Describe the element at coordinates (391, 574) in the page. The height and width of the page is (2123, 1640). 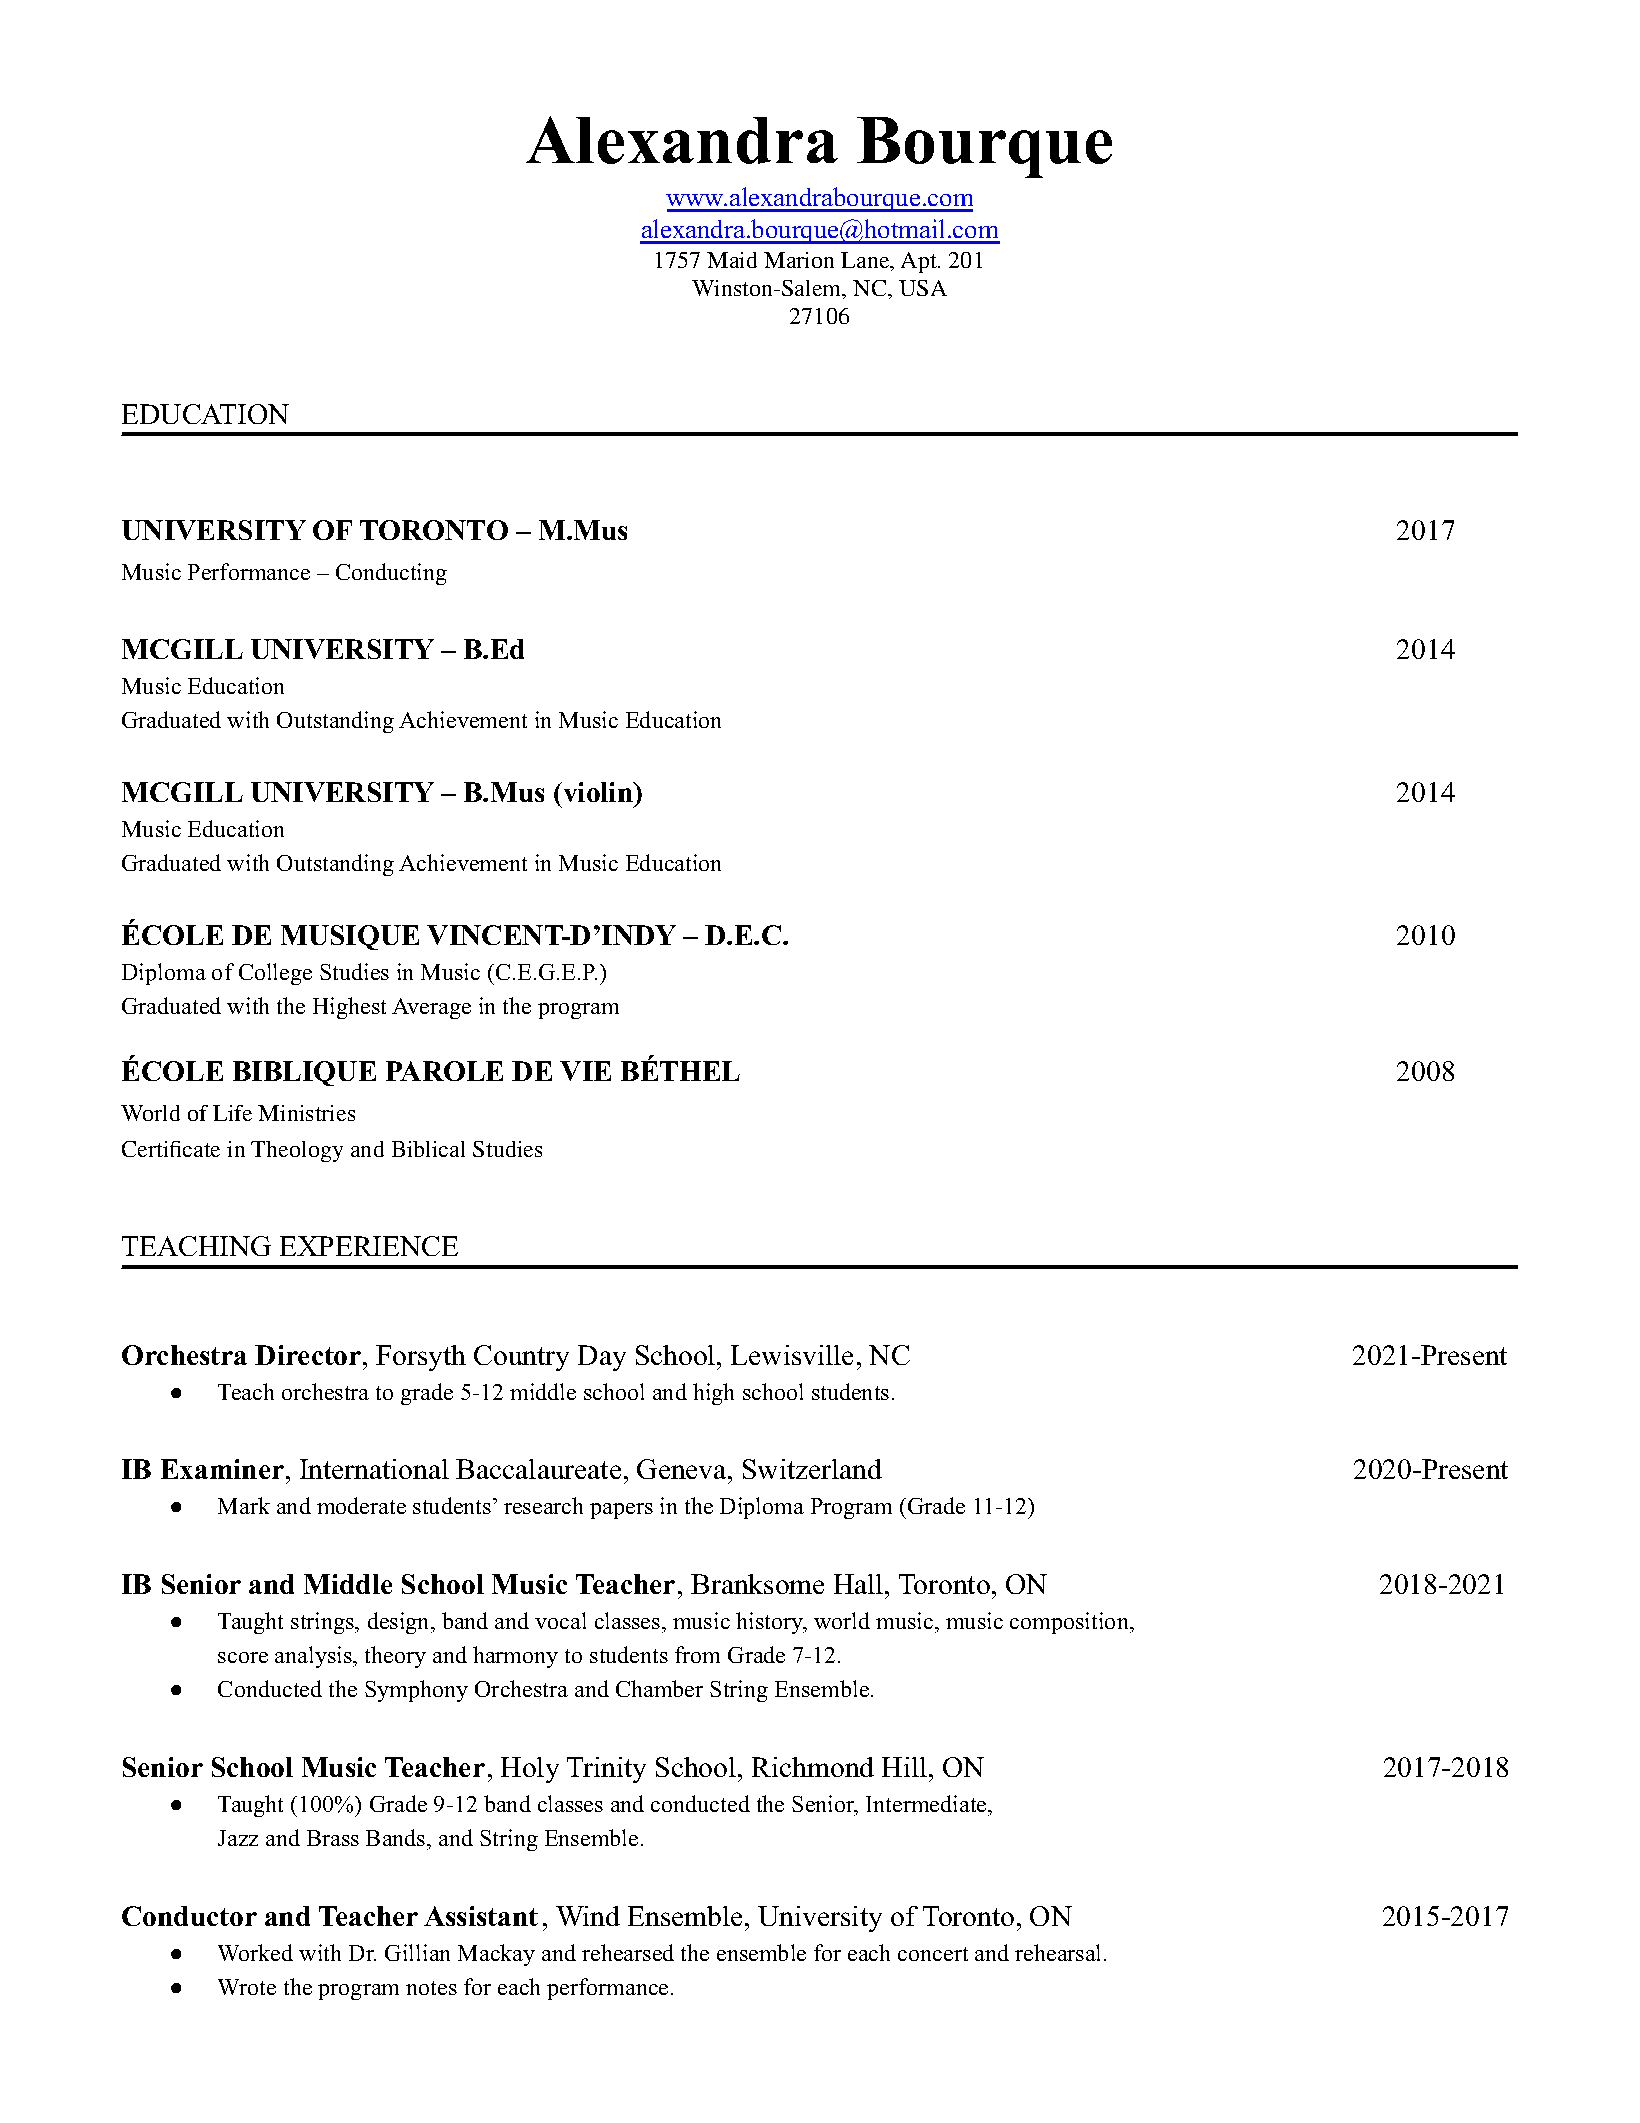
I see `Conducting` at that location.
